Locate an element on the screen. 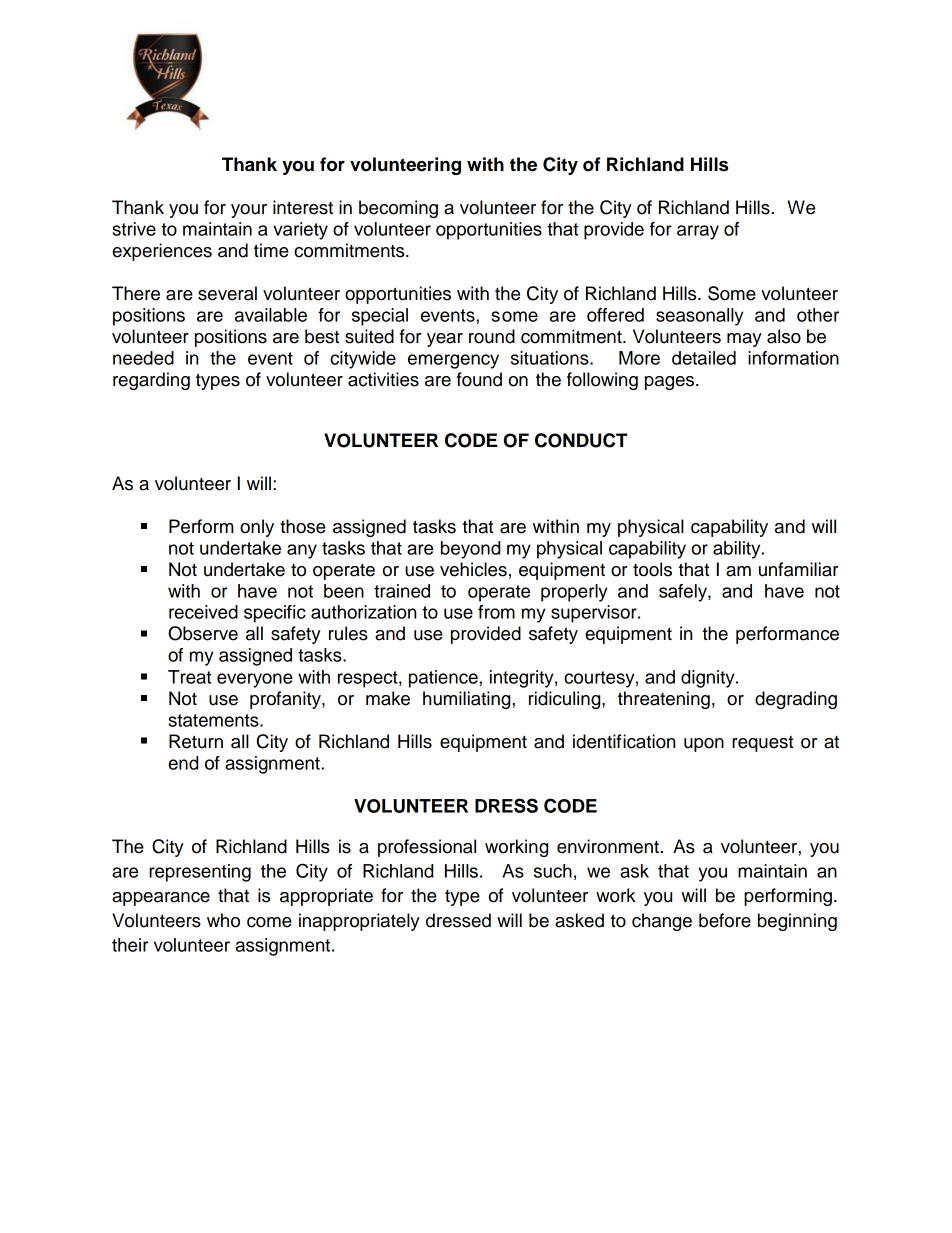  Observe is located at coordinates (203, 633).
